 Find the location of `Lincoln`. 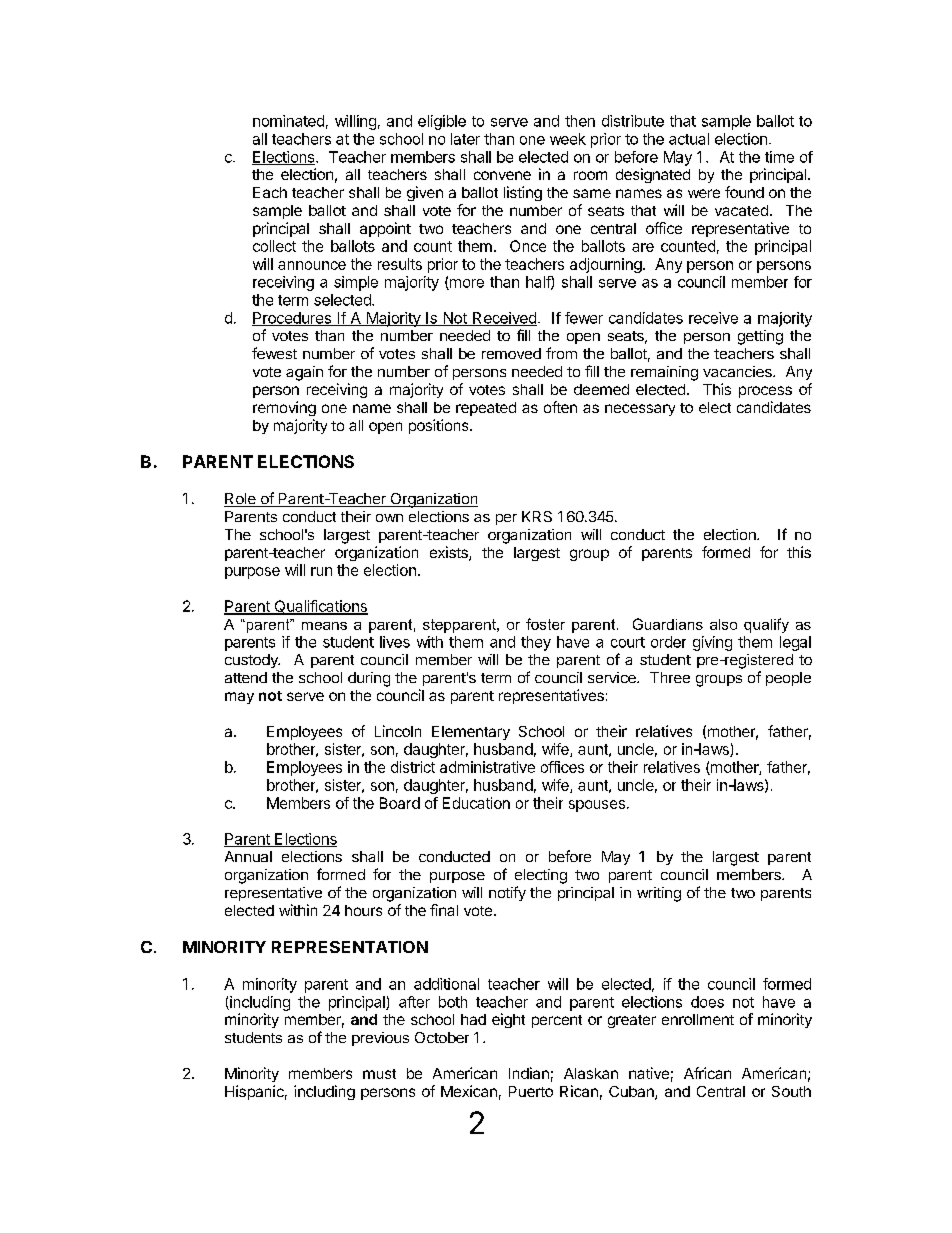

Lincoln is located at coordinates (398, 731).
